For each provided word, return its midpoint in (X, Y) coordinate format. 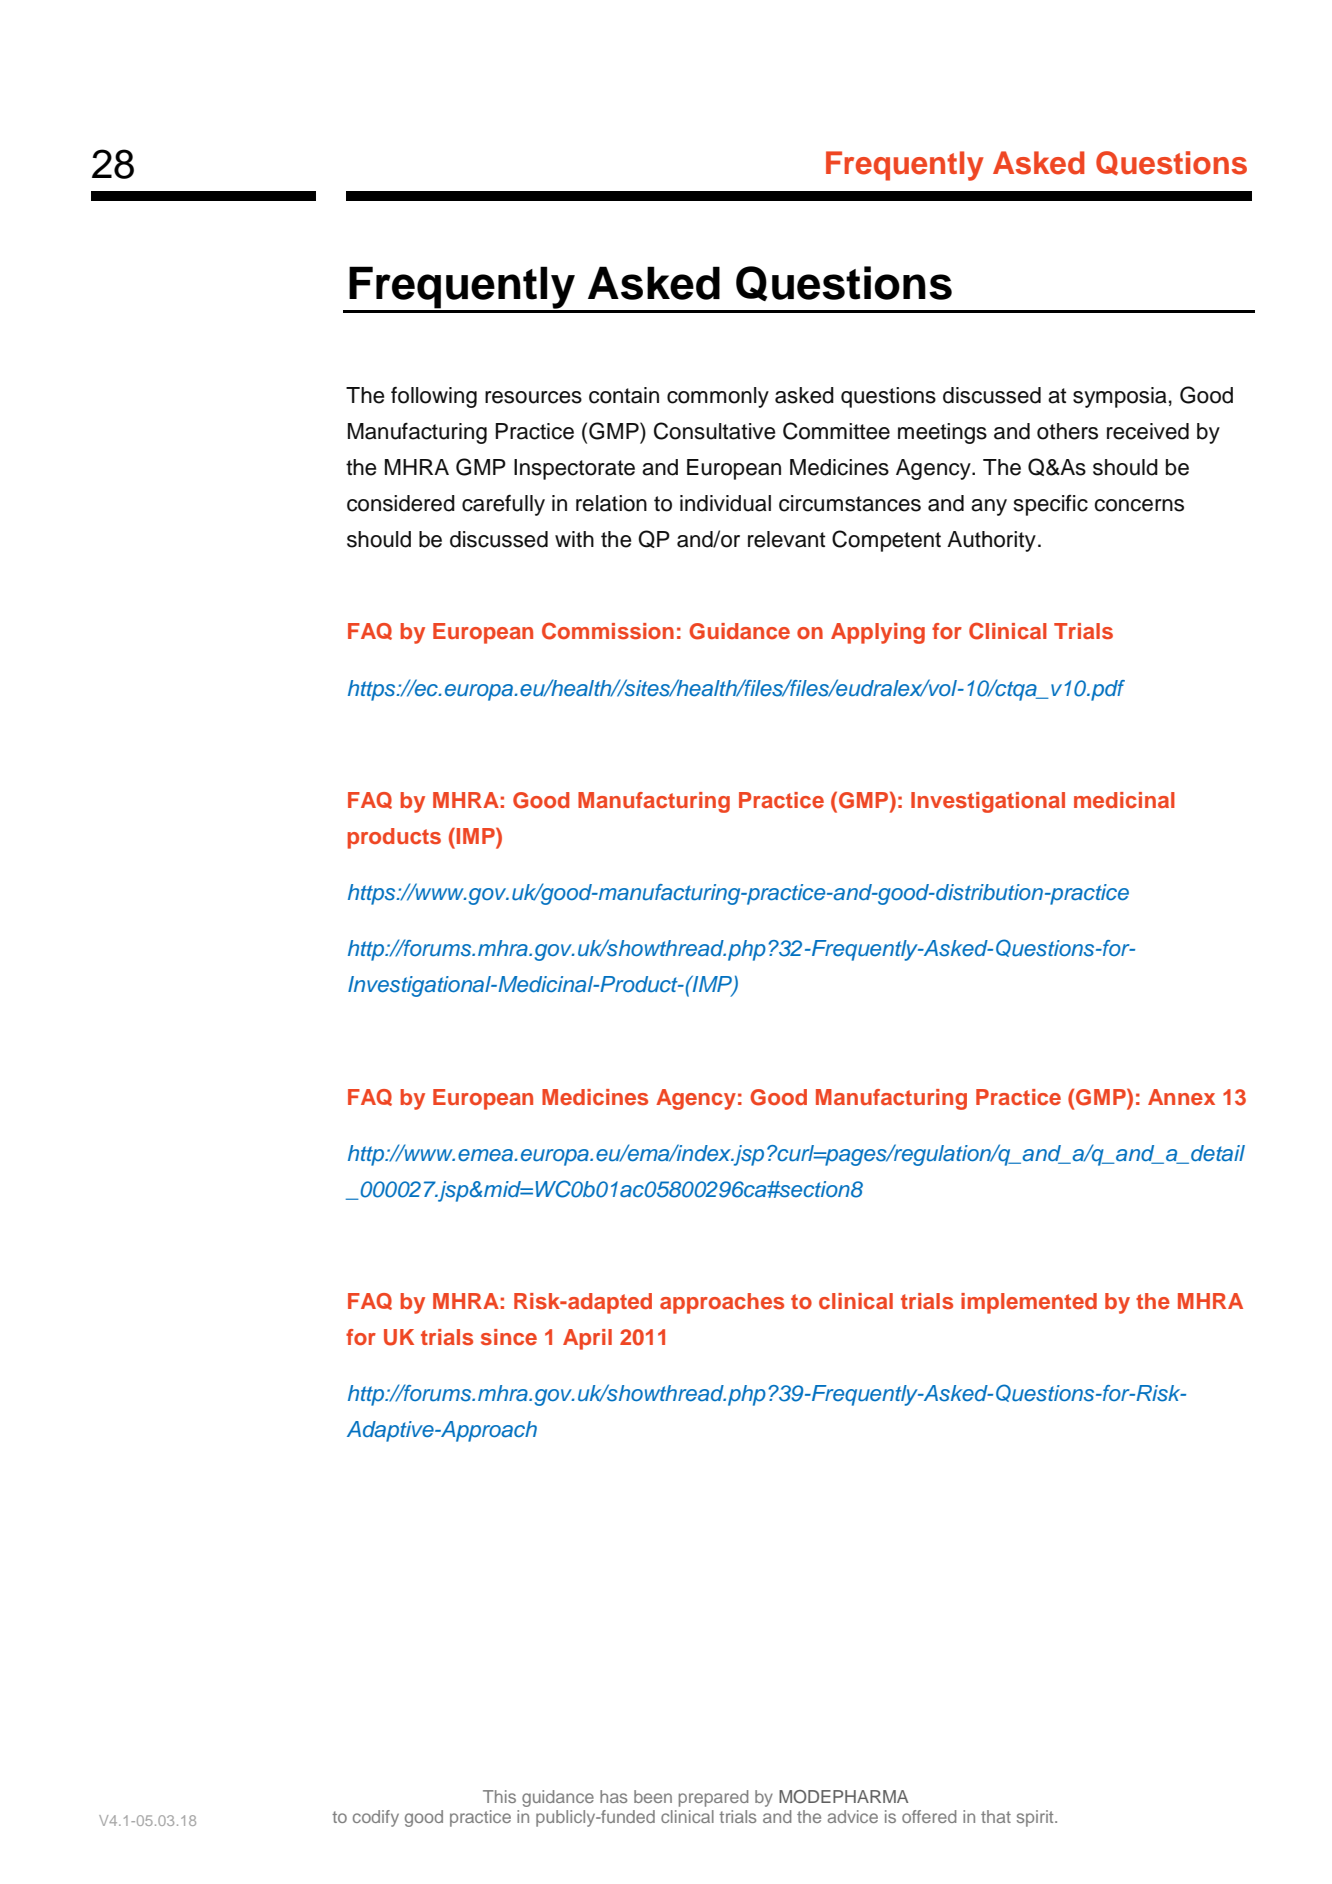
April (587, 1339)
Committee (836, 431)
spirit (1036, 1818)
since (509, 1337)
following (434, 397)
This (499, 1796)
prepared (713, 1798)
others (1067, 431)
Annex (1181, 1097)
